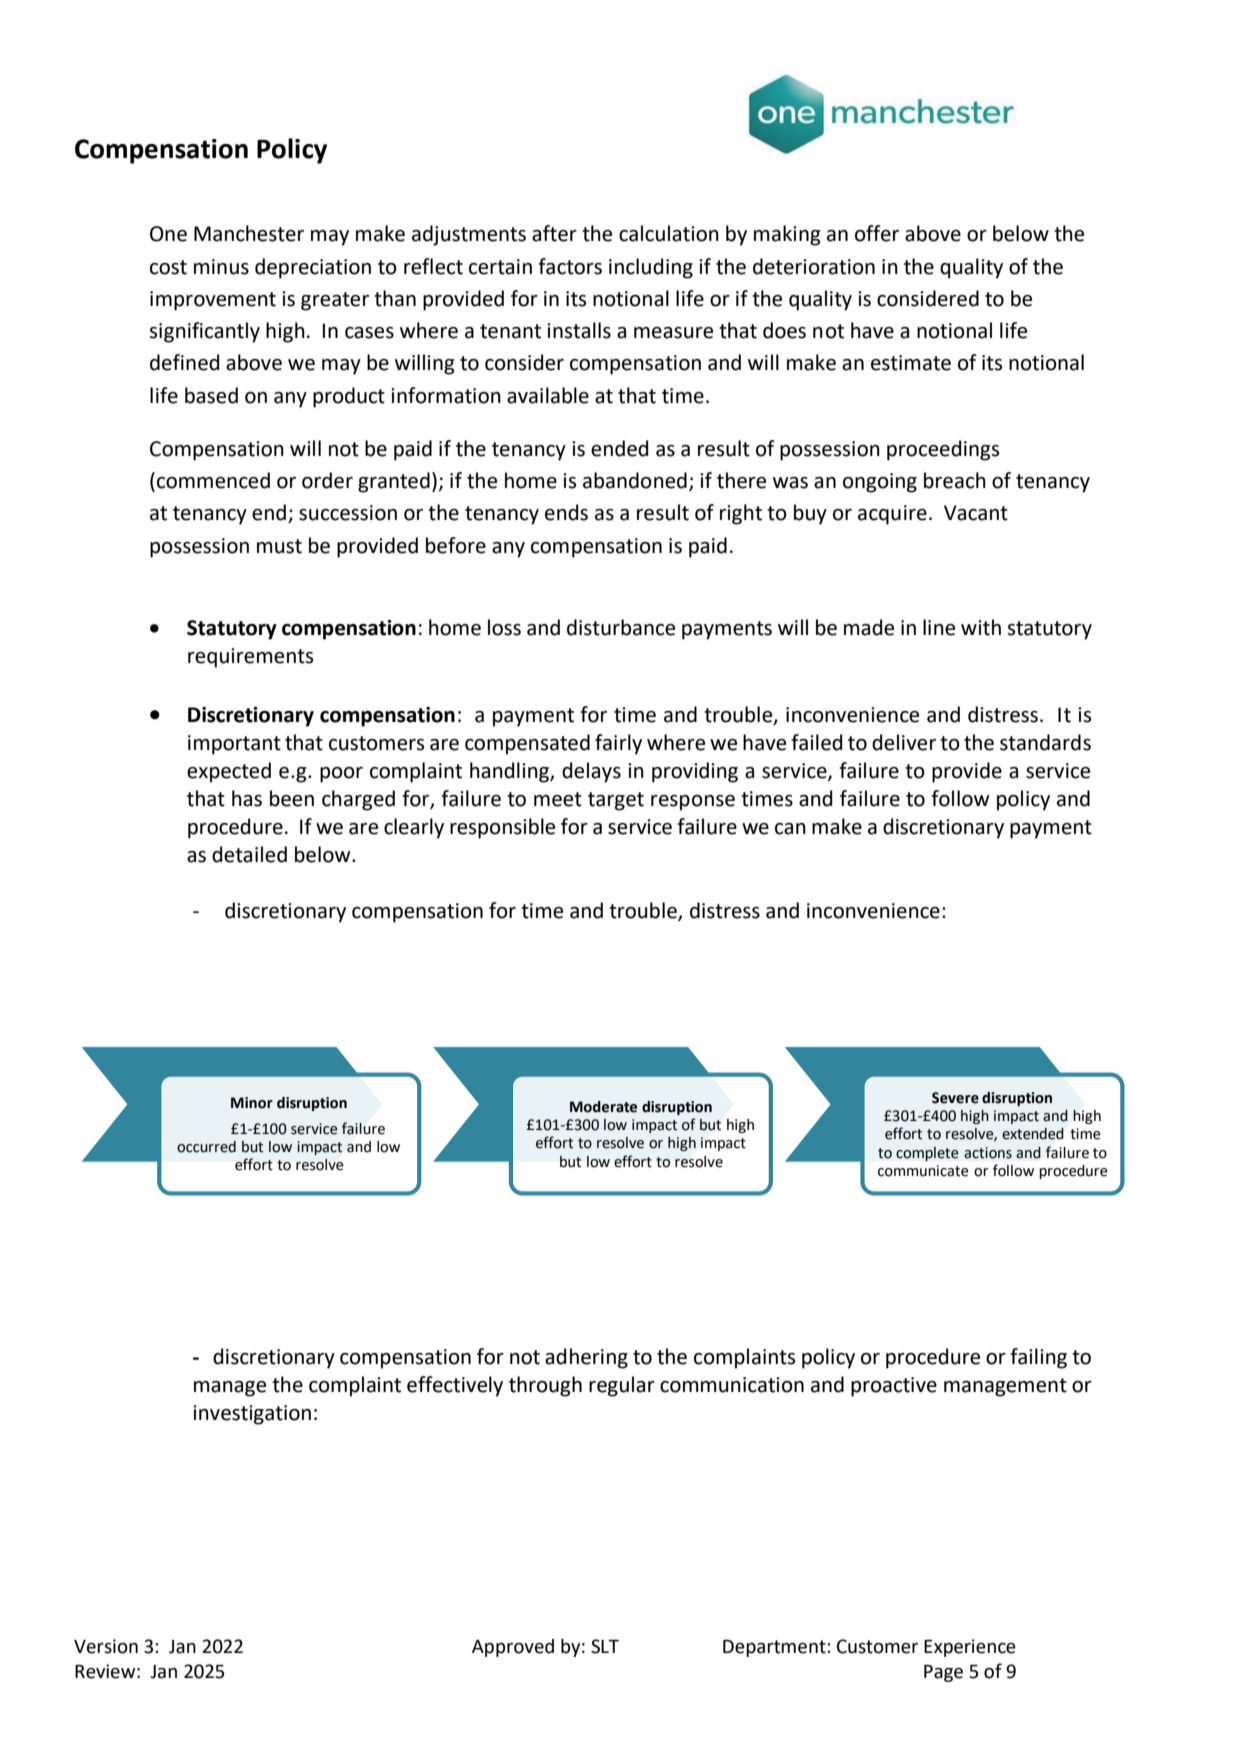 Image resolution: width=1242 pixels, height=1757 pixels. I want to click on deliver, so click(904, 742).
